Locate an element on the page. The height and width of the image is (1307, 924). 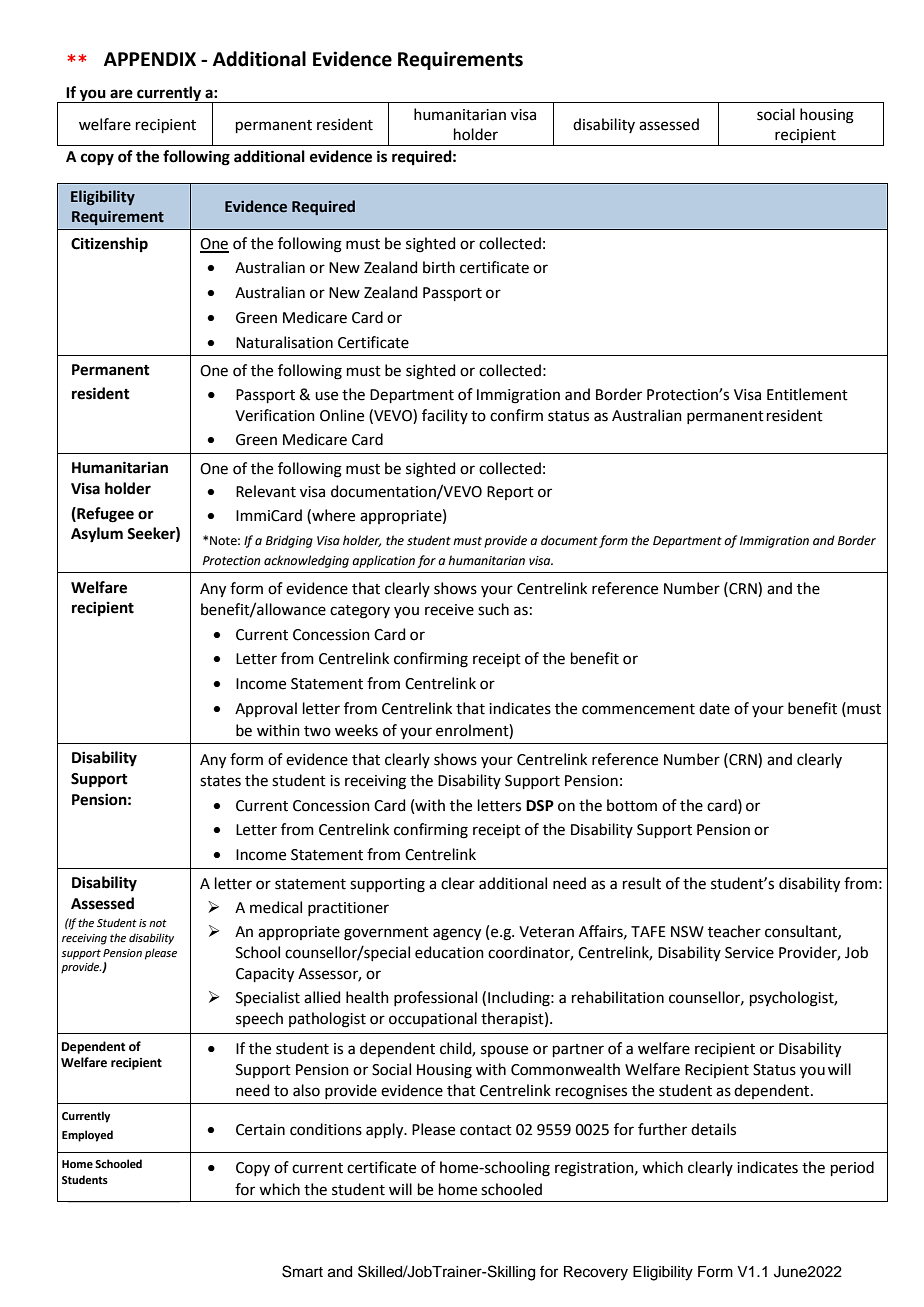
date is located at coordinates (714, 708).
